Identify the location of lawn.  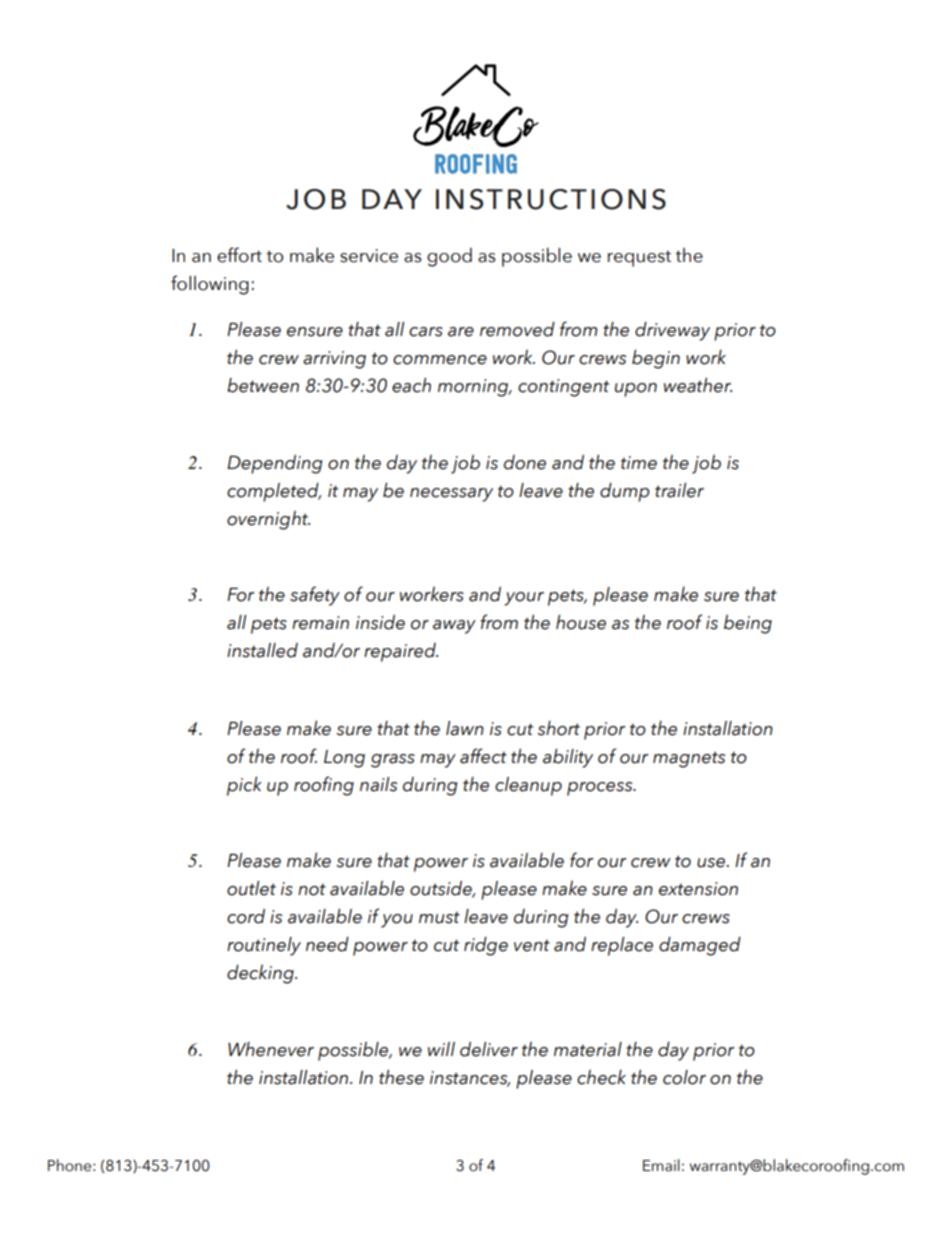
(465, 728).
